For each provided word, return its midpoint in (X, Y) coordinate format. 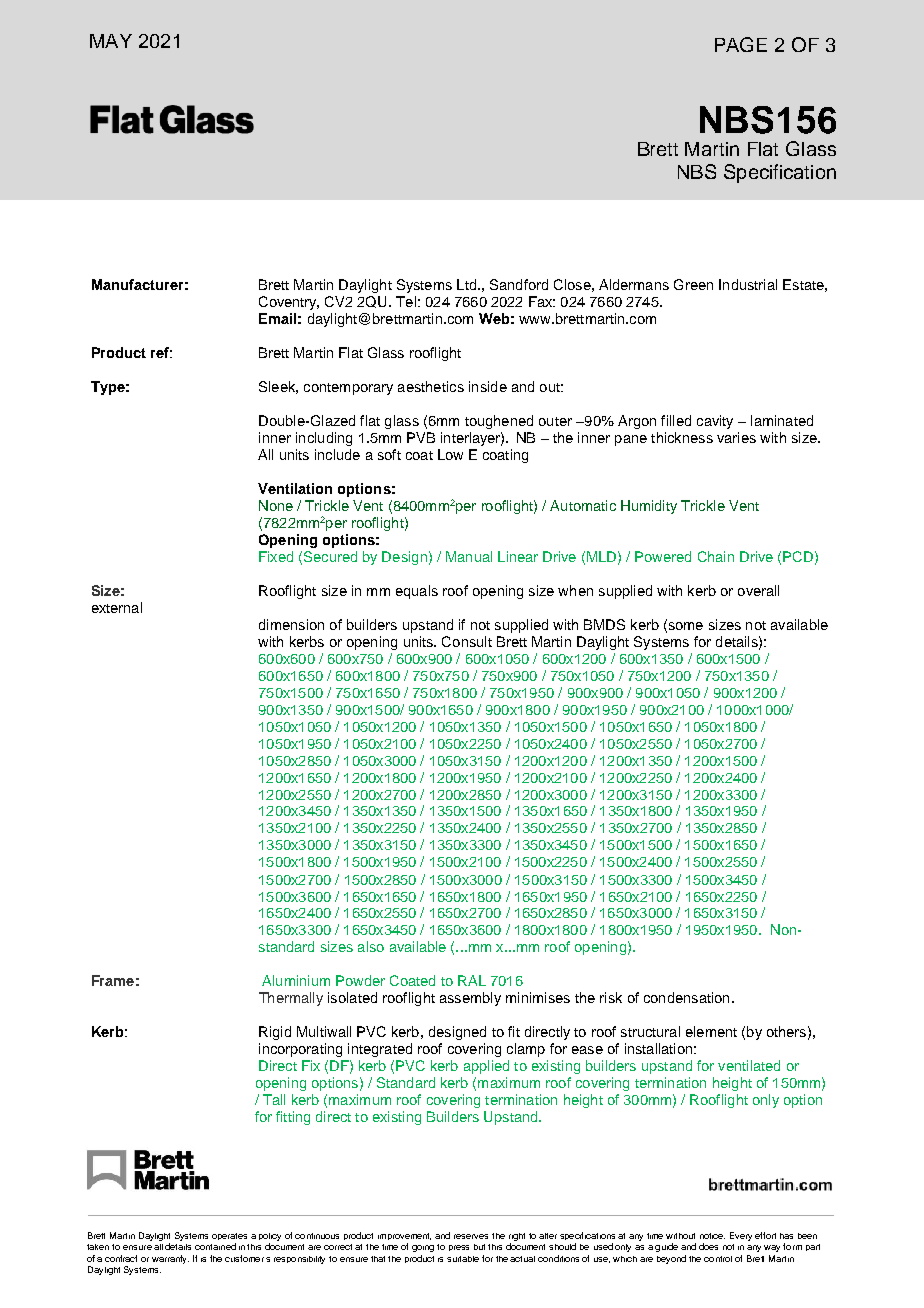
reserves (471, 1236)
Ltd (466, 284)
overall (758, 590)
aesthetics (431, 386)
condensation (686, 997)
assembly (470, 999)
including (324, 439)
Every (741, 1236)
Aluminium (296, 980)
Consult (467, 641)
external (117, 607)
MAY (111, 41)
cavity (715, 422)
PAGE (741, 44)
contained (215, 1246)
